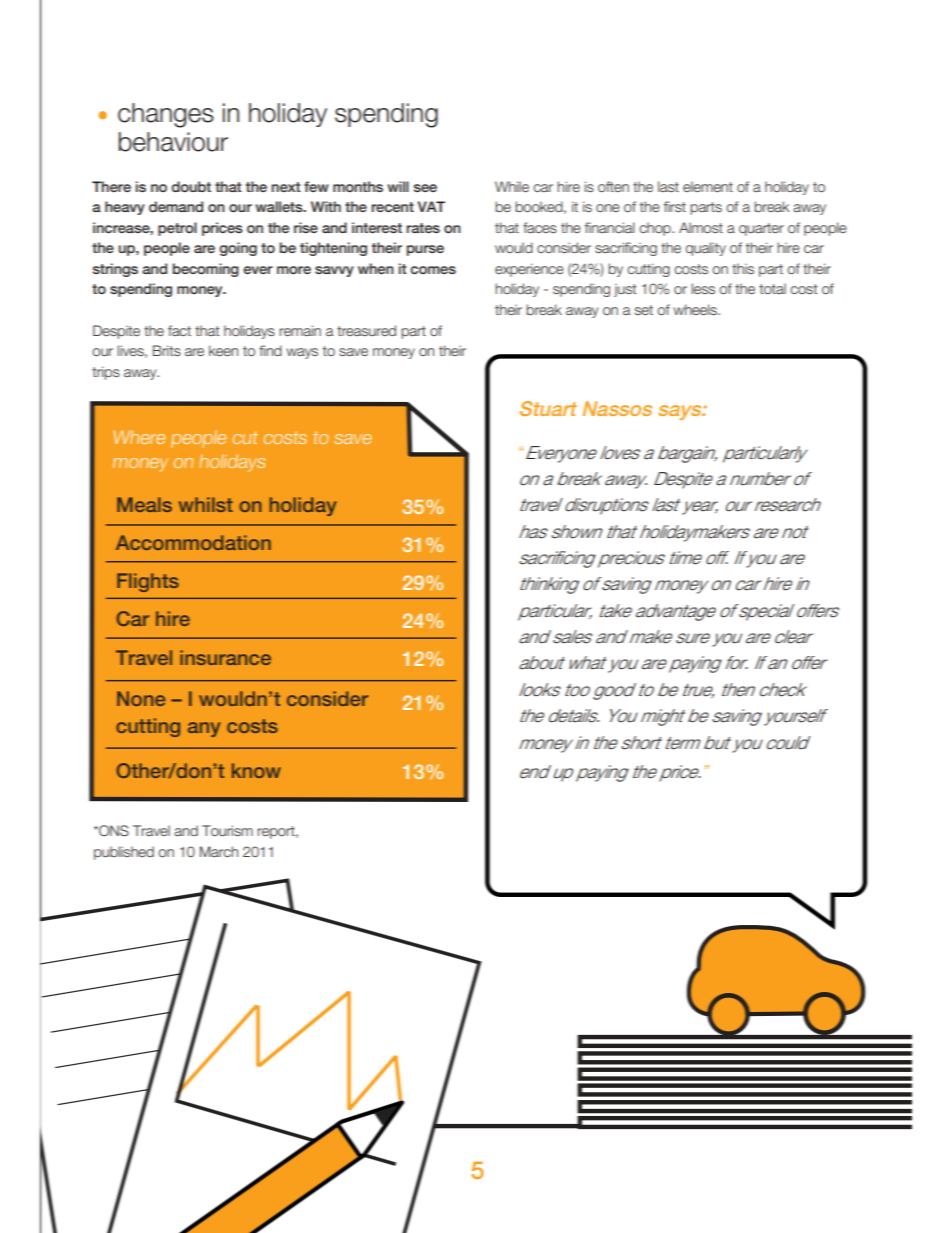 Image resolution: width=952 pixels, height=1233 pixels. What do you see at coordinates (193, 542) in the image?
I see `Accommodation` at bounding box center [193, 542].
